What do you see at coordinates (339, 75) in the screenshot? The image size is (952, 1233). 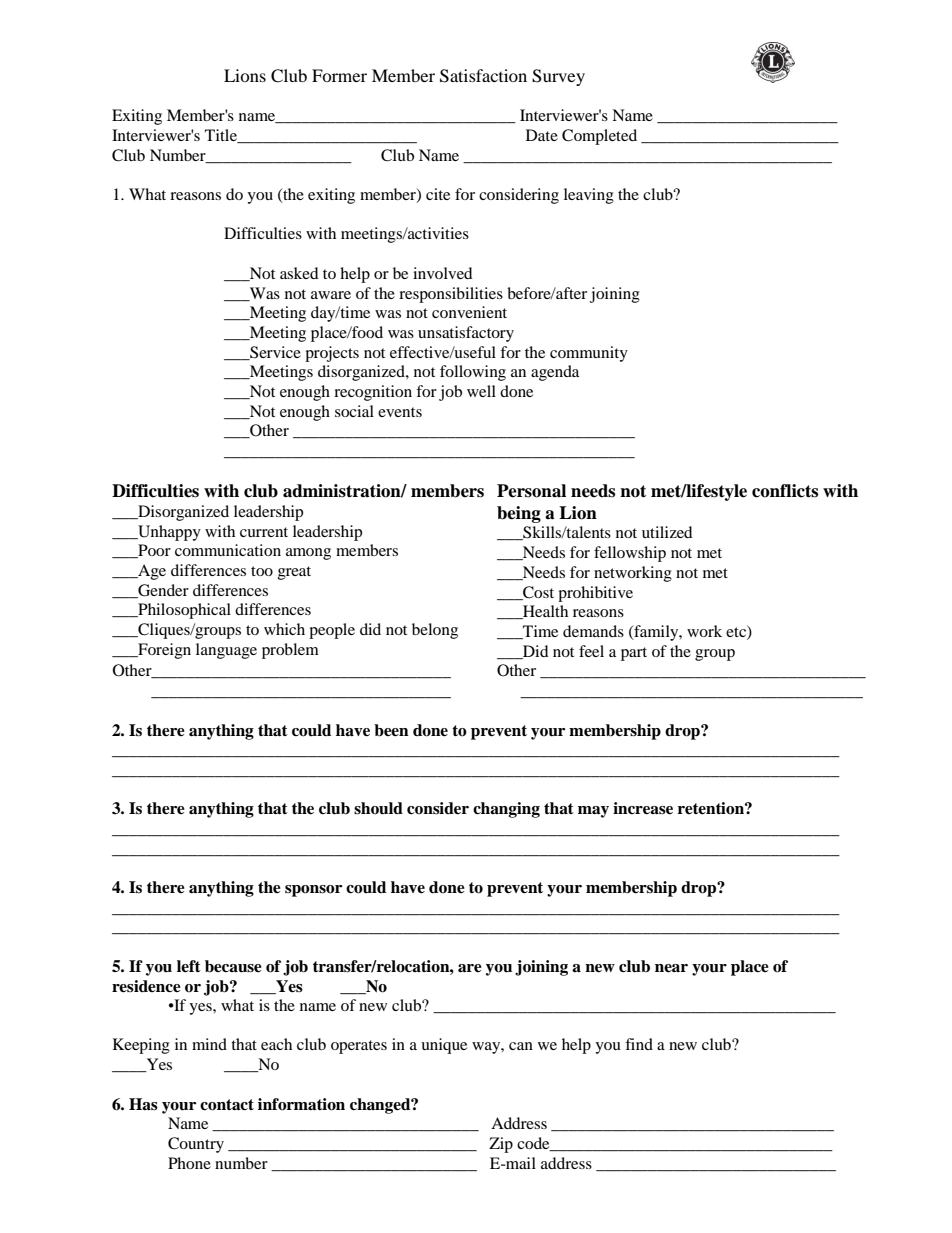 I see `Former` at bounding box center [339, 75].
